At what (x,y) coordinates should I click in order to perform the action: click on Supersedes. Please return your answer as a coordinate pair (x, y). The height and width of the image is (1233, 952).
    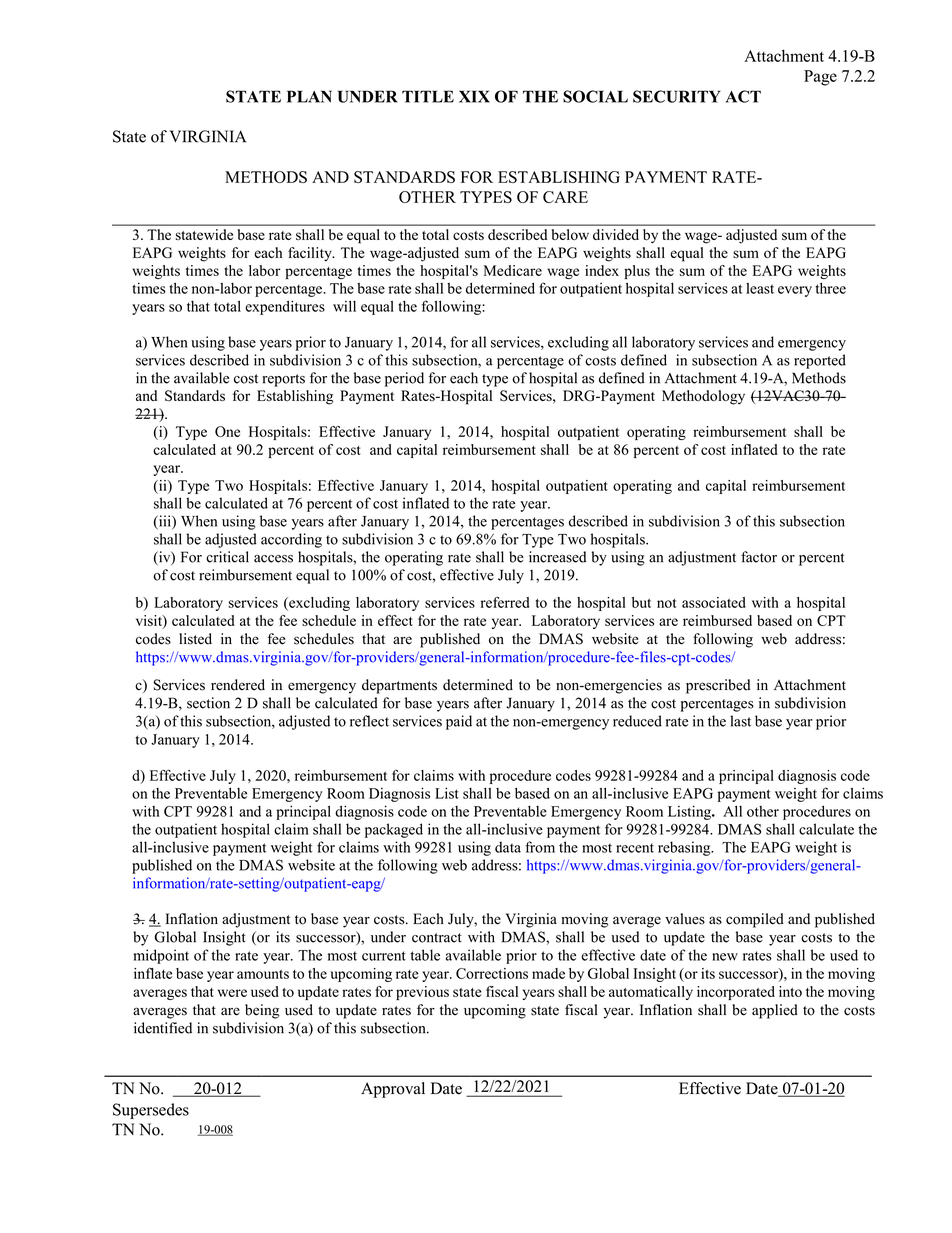
    Looking at the image, I should click on (151, 1111).
